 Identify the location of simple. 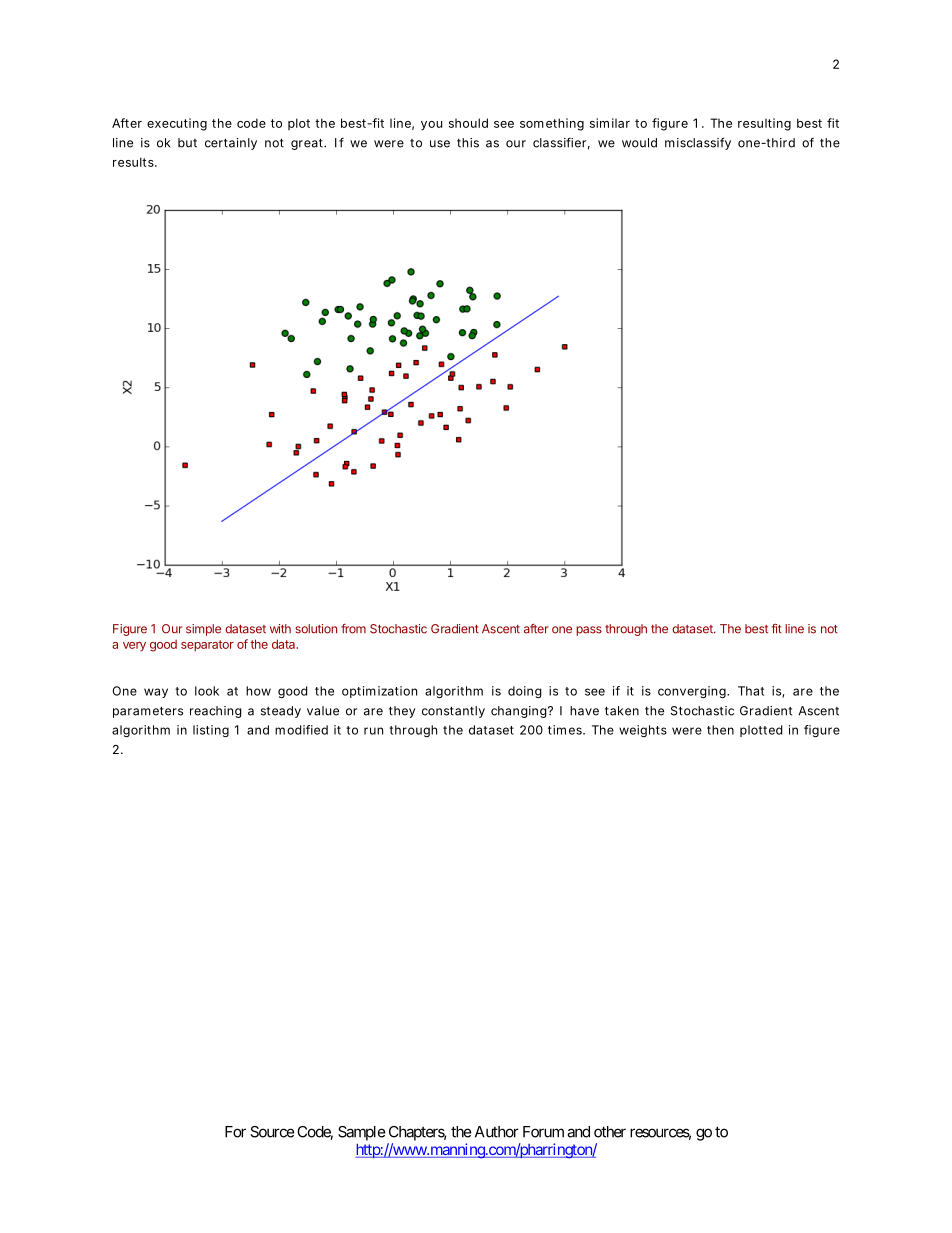
(203, 630).
